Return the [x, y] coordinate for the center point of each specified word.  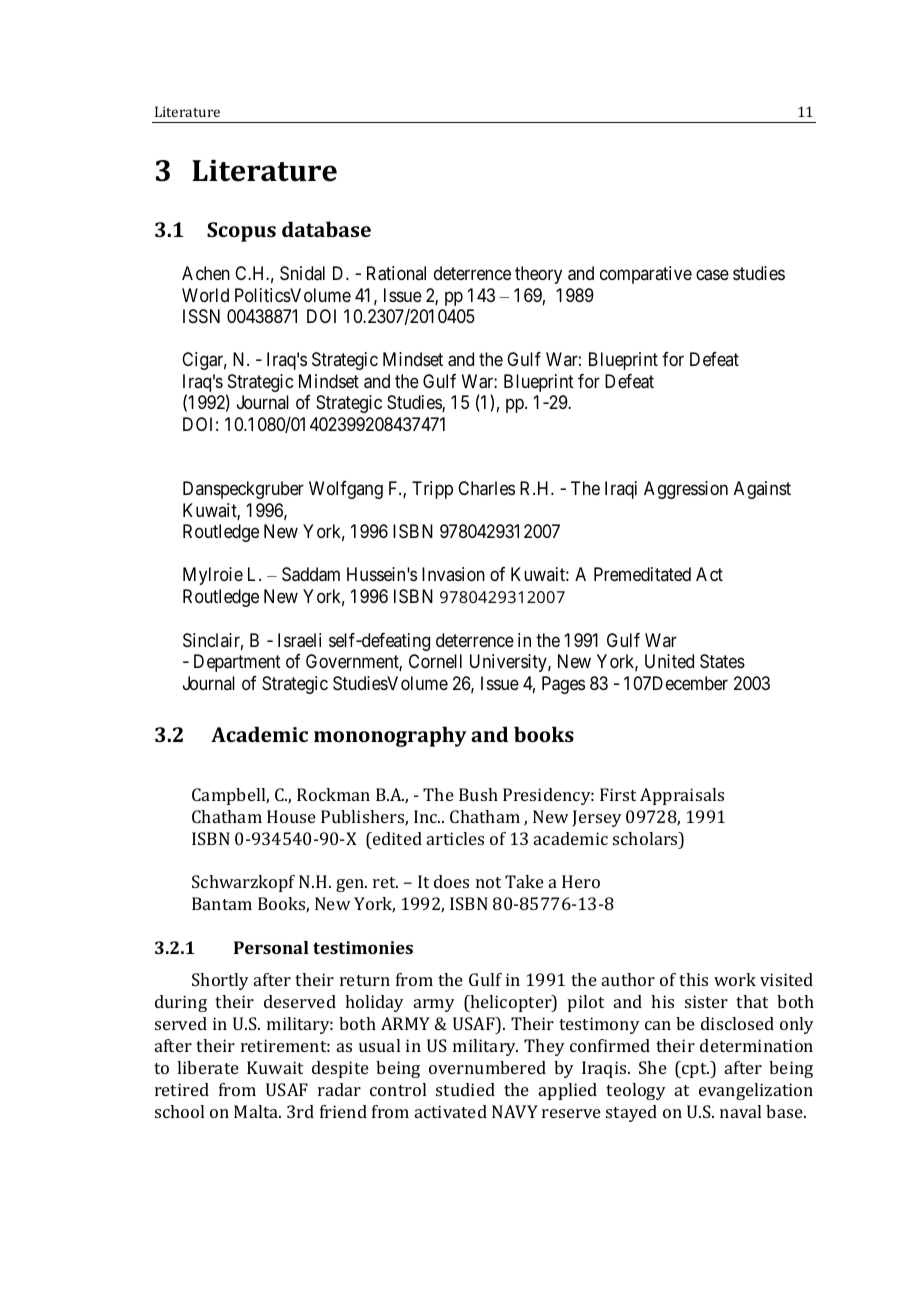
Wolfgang [346, 490]
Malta [257, 1111]
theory [538, 275]
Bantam [222, 903]
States [722, 661]
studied [465, 1089]
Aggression [686, 490]
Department [237, 663]
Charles [486, 488]
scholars [646, 838]
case [712, 275]
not [488, 882]
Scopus [241, 232]
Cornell [435, 661]
